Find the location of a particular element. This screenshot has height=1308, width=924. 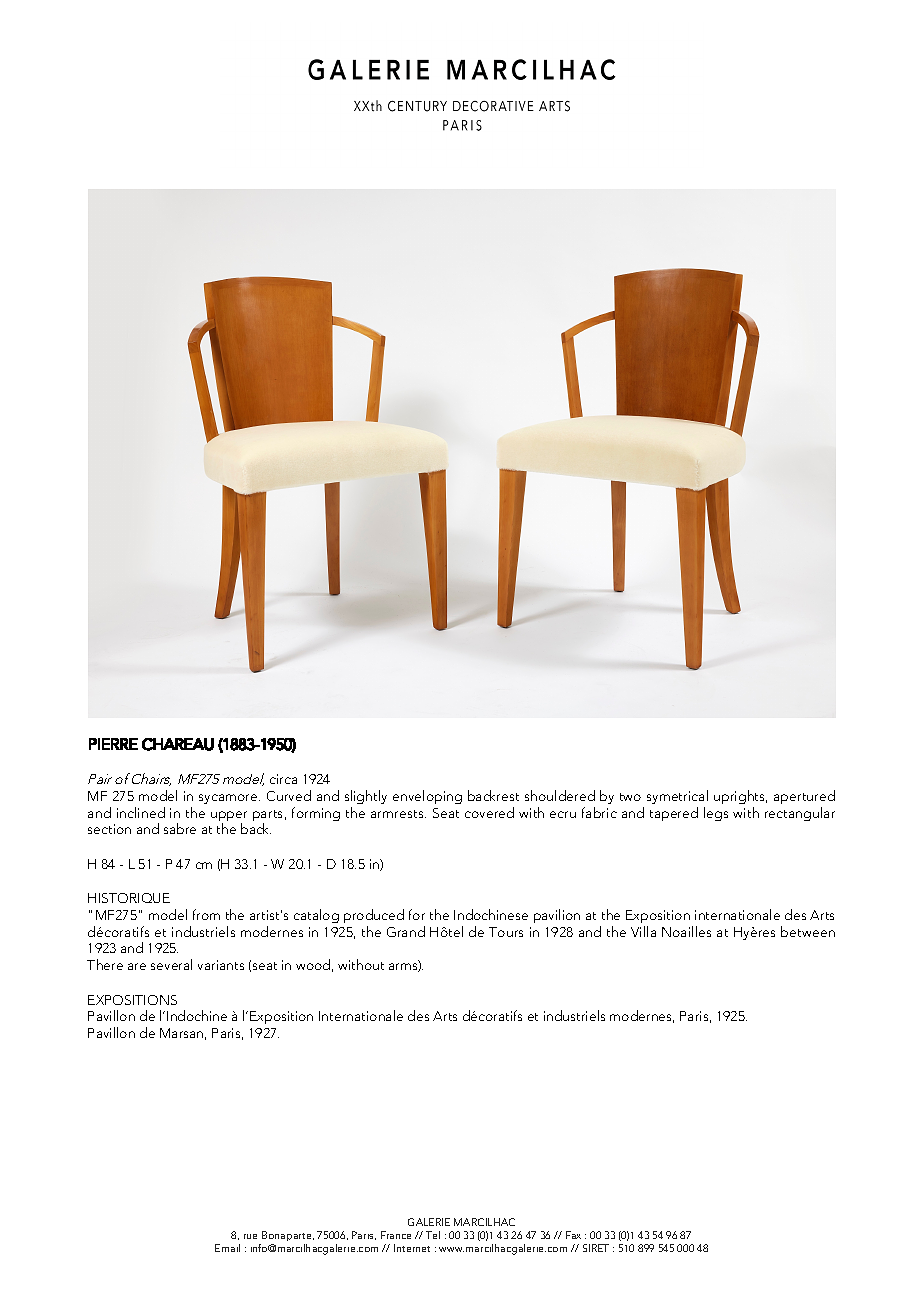

several is located at coordinates (171, 964).
